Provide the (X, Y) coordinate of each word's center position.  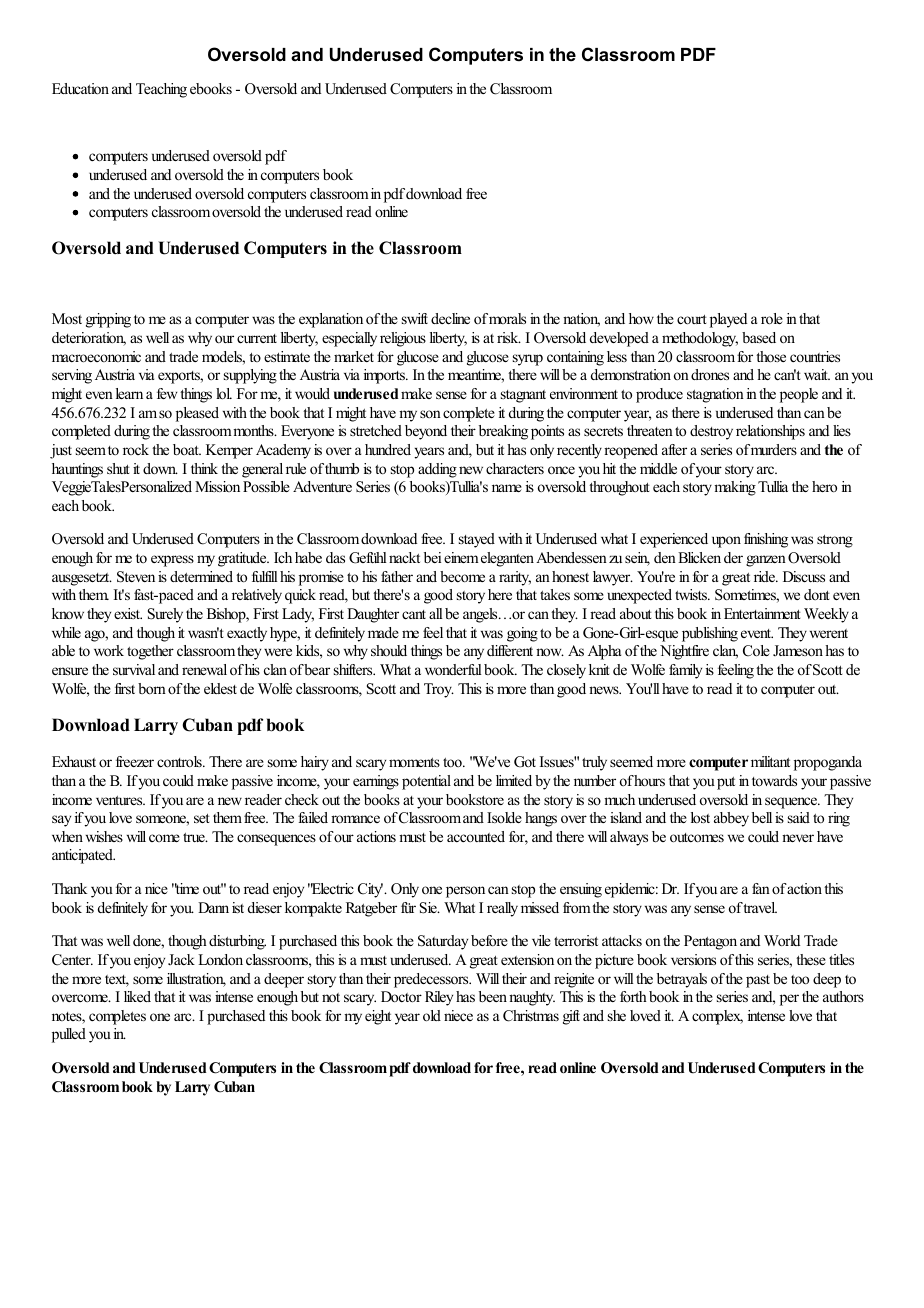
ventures (120, 800)
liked (137, 996)
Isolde (504, 817)
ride (766, 576)
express (172, 561)
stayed (477, 540)
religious (403, 339)
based (759, 337)
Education (80, 88)
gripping (108, 320)
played (728, 320)
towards (774, 780)
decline (450, 318)
